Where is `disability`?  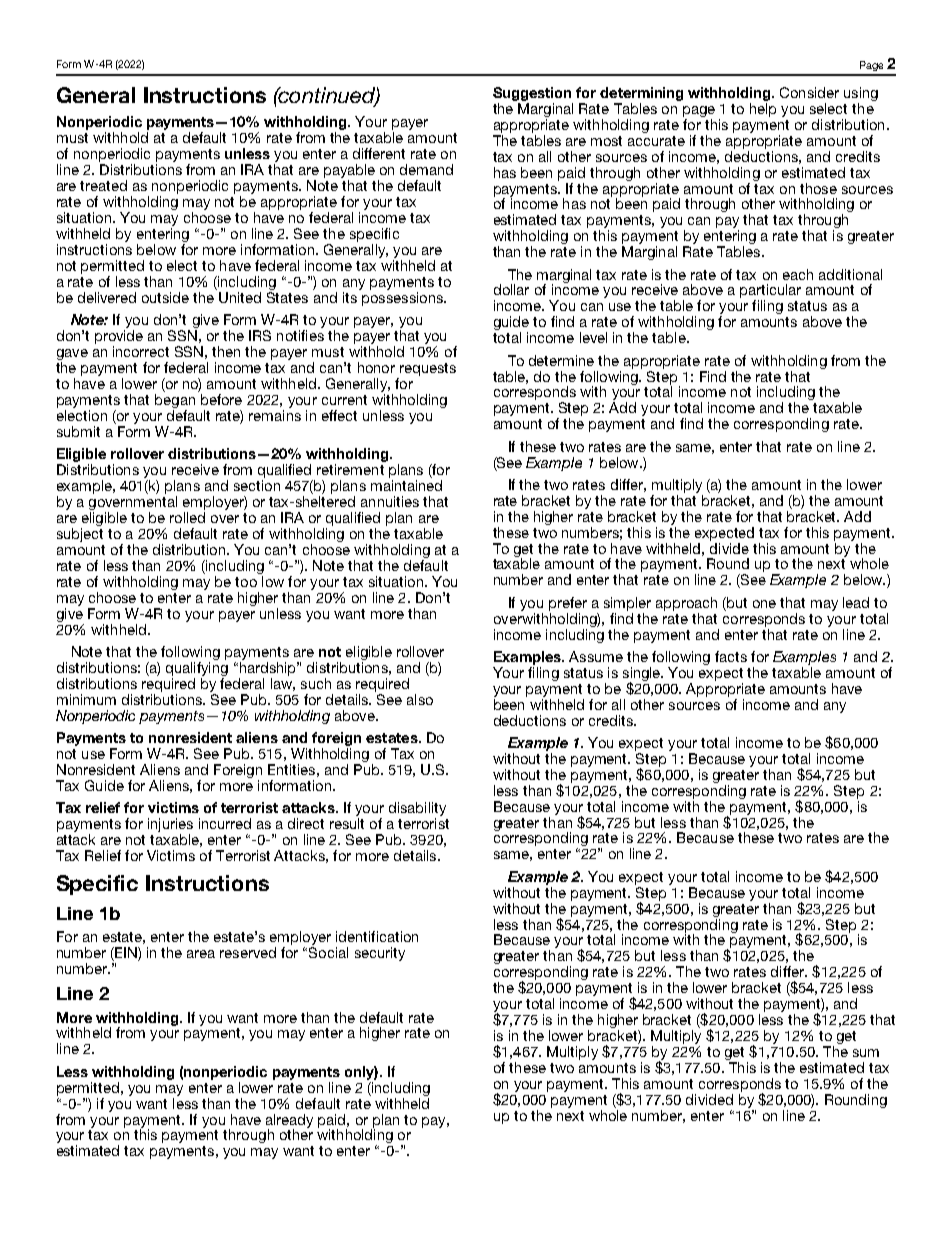
disability is located at coordinates (417, 809).
